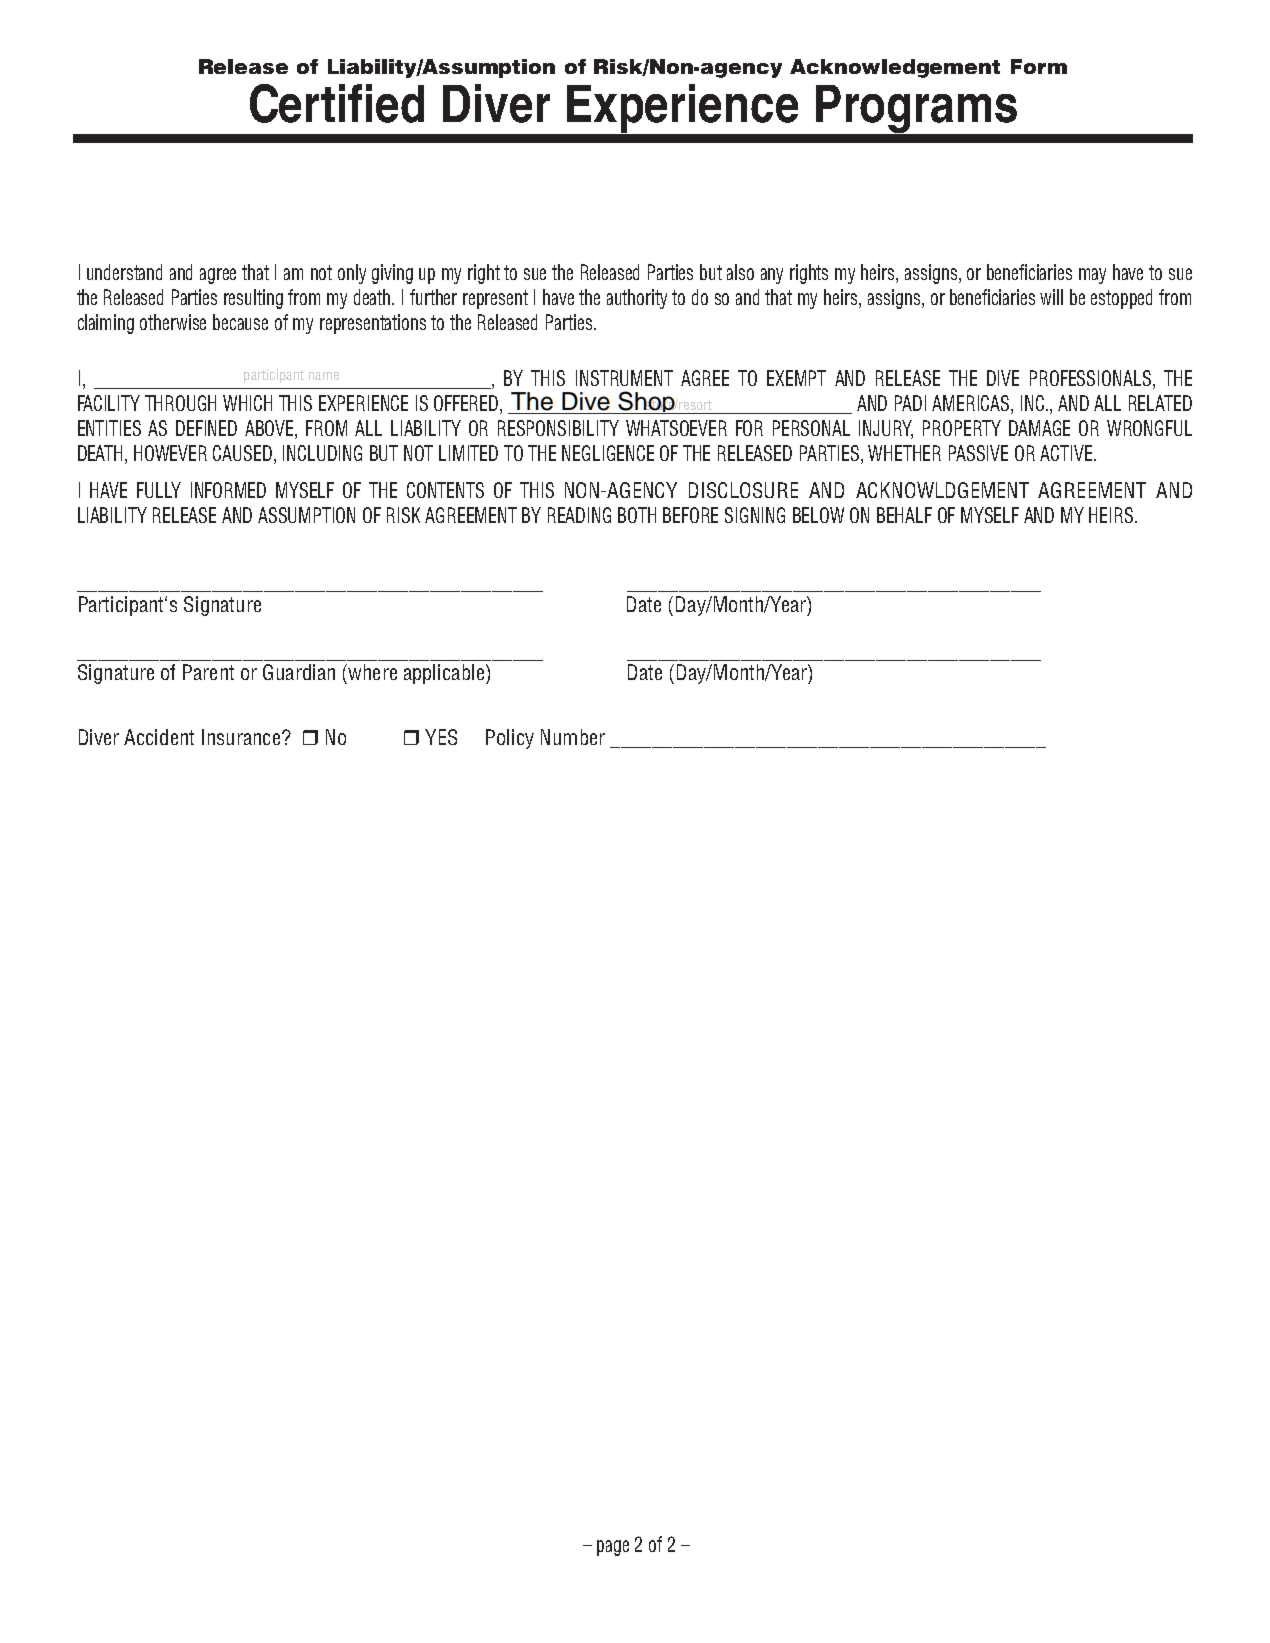 The image size is (1270, 1643). Describe the element at coordinates (241, 737) in the image. I see `Insurance` at that location.
